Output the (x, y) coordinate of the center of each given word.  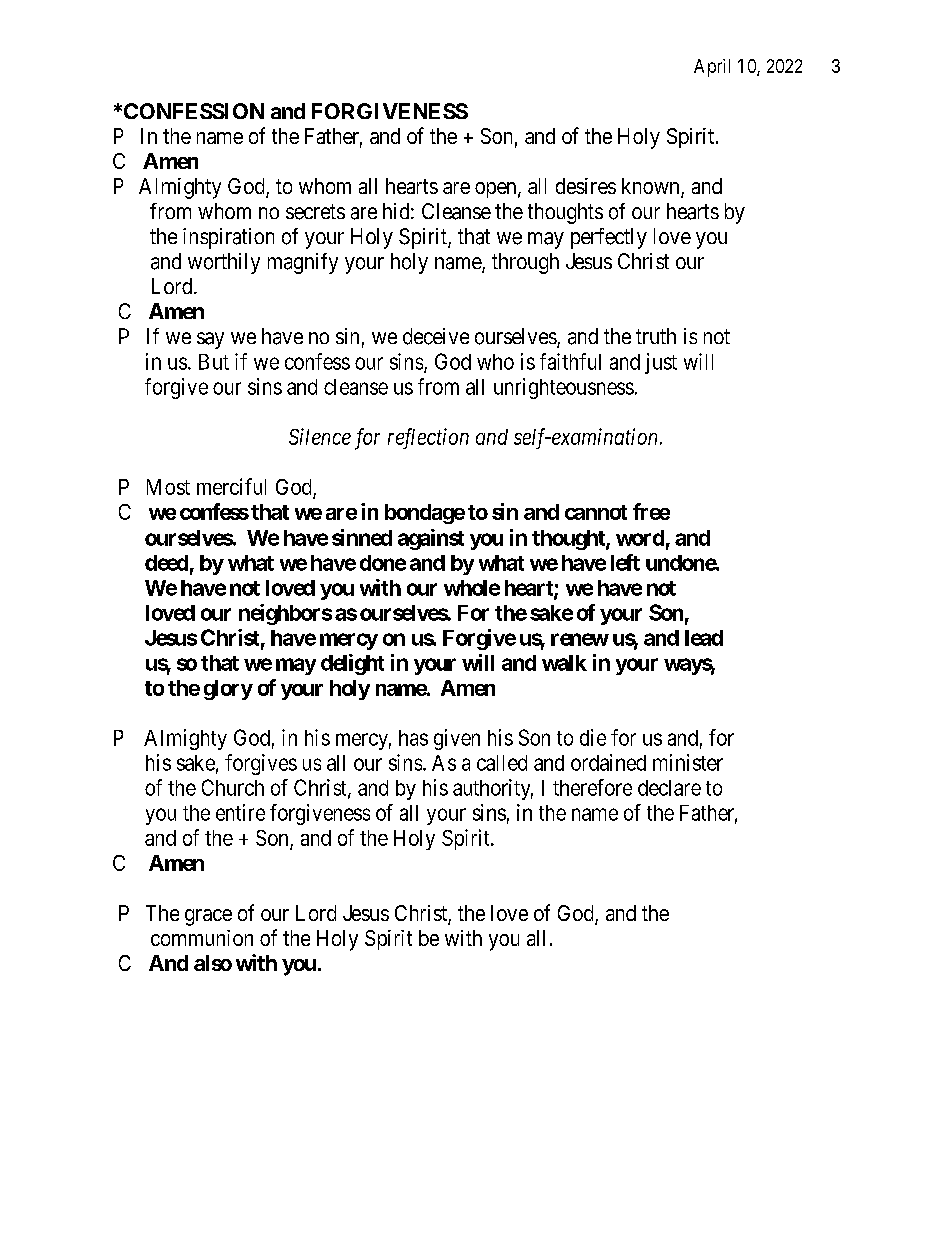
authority (493, 789)
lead (704, 638)
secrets (315, 212)
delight (352, 664)
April (712, 68)
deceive (436, 336)
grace (208, 917)
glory (228, 690)
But (214, 362)
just (661, 363)
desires (586, 186)
